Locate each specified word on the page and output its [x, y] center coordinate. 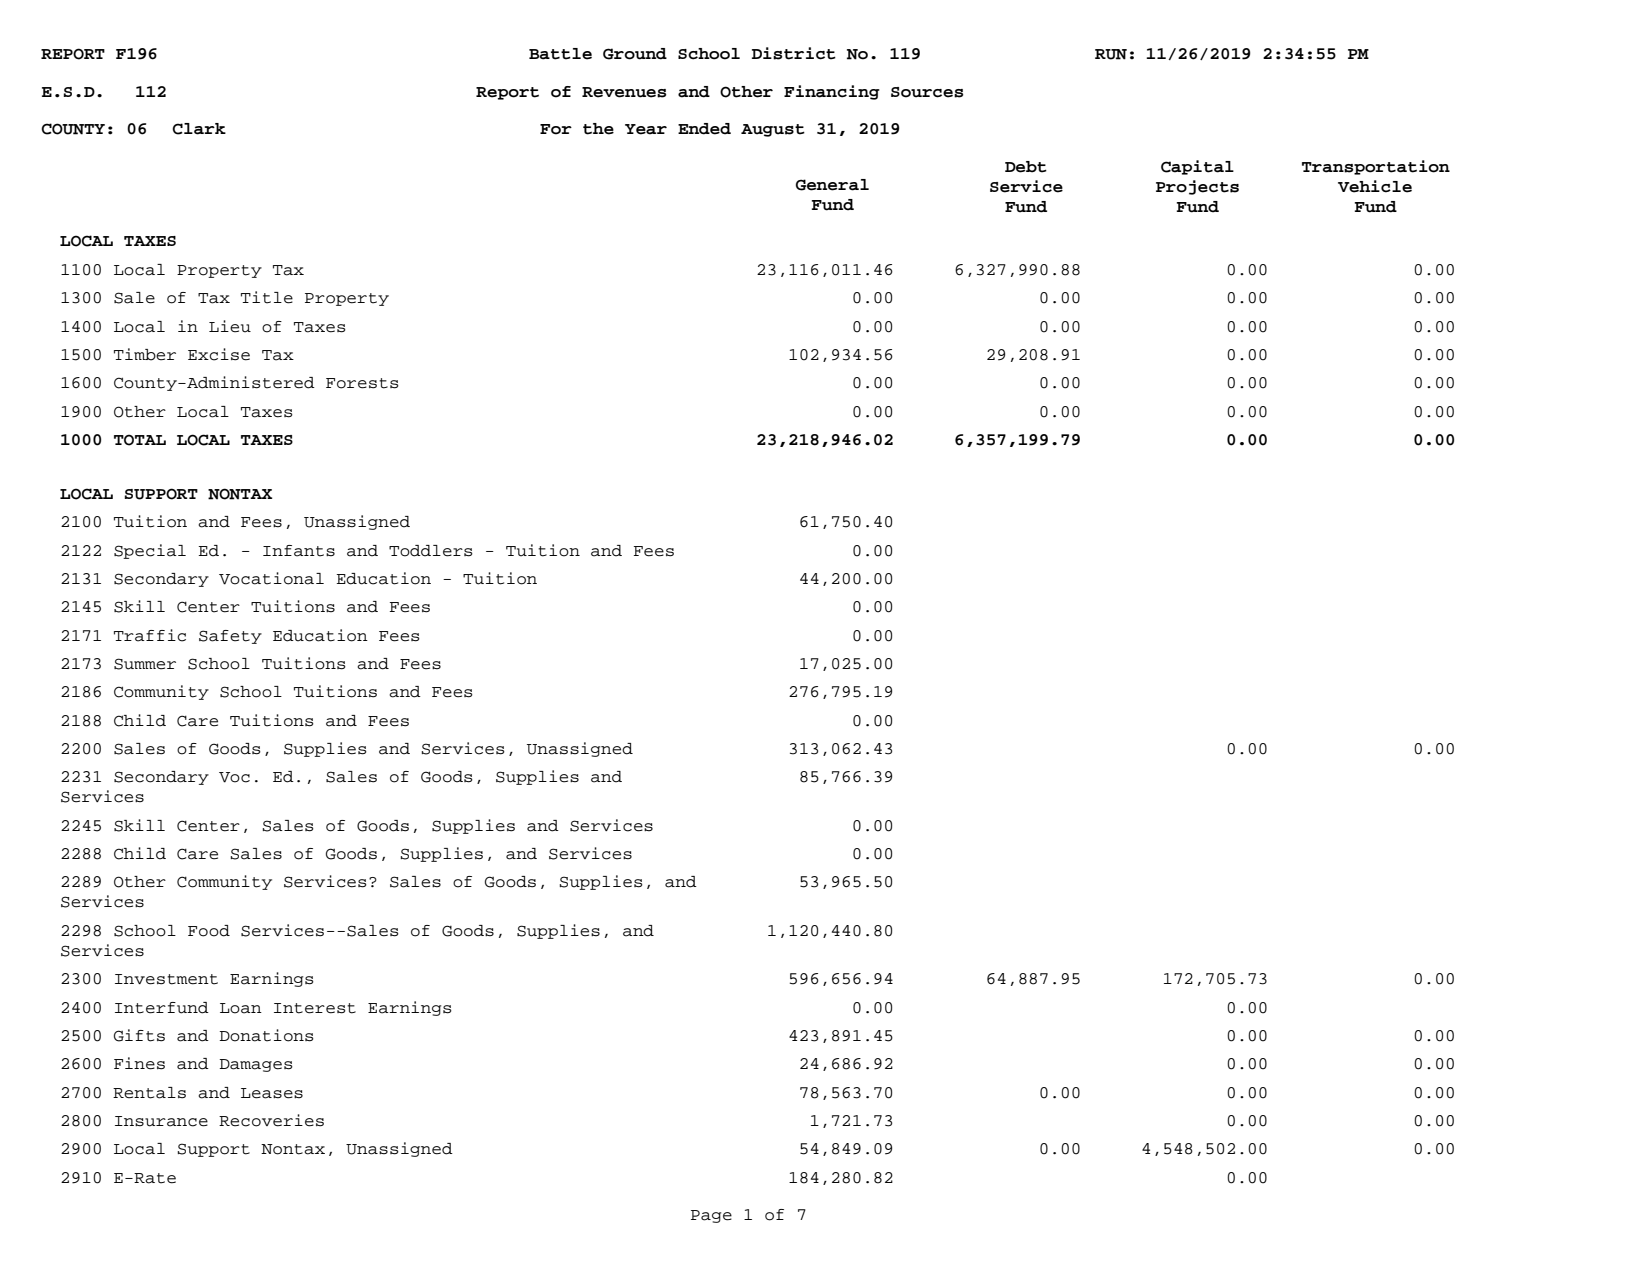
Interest [315, 1008]
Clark [199, 129]
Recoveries [271, 1120]
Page [711, 1216]
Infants [299, 551]
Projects [1197, 187]
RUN [1111, 54]
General [832, 185]
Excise [219, 354]
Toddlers [431, 551]
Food [209, 931]
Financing [832, 92]
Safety [230, 637]
